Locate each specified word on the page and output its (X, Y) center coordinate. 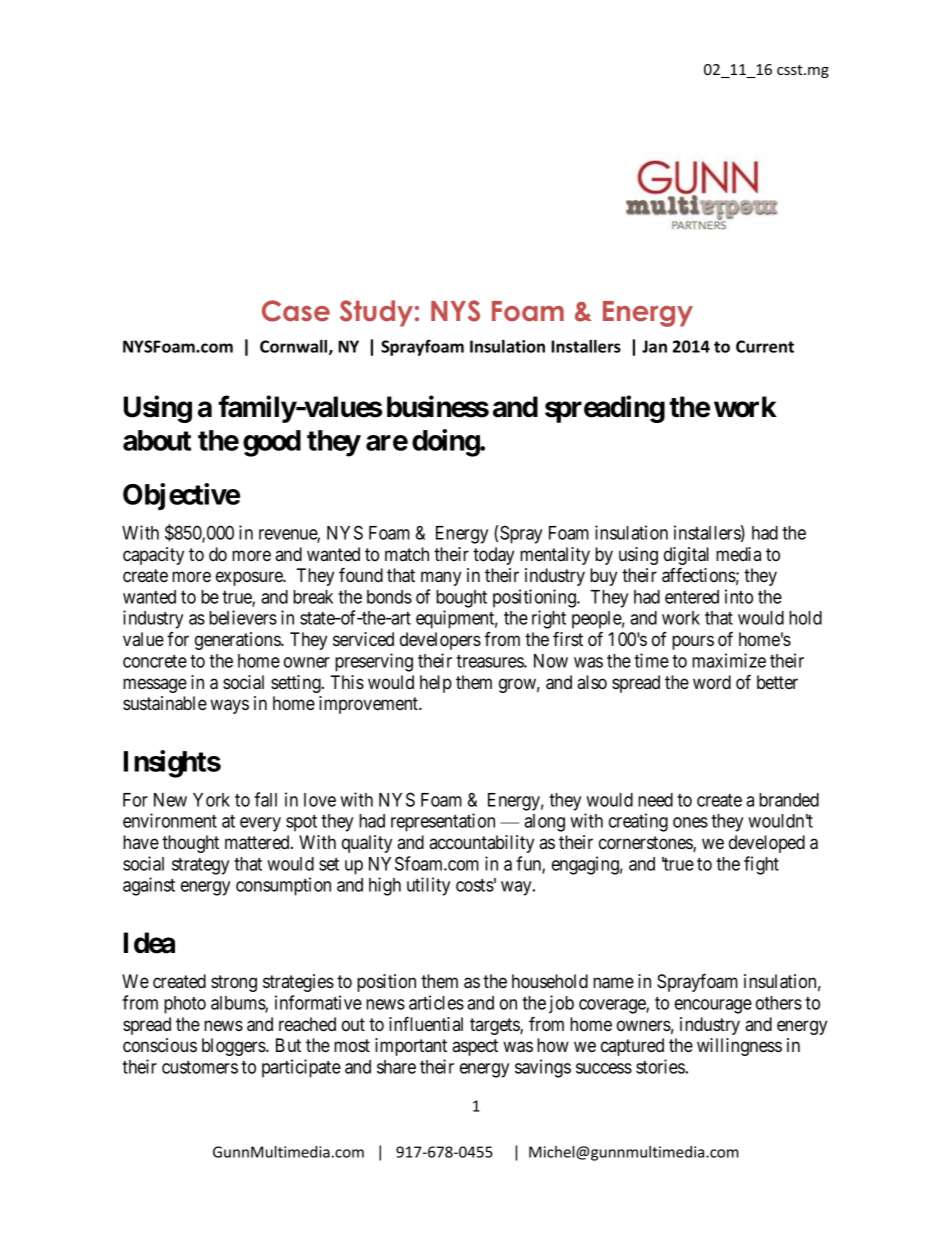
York (211, 800)
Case (296, 311)
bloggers (234, 1047)
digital (686, 557)
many (441, 578)
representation (443, 822)
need (655, 800)
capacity (153, 556)
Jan (654, 346)
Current (765, 346)
